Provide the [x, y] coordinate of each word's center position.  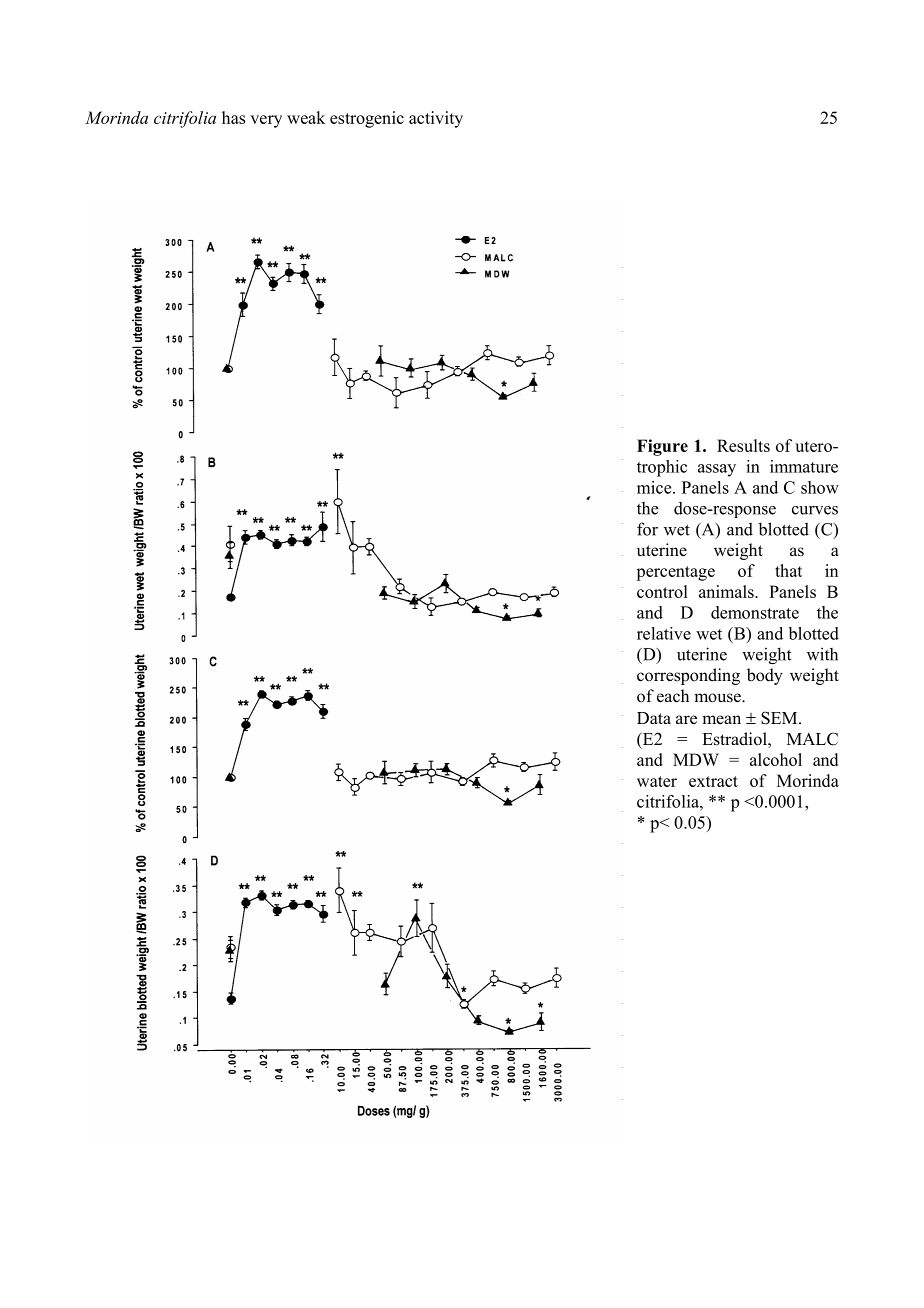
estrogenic [367, 119]
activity [436, 119]
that [788, 570]
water [657, 781]
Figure [662, 447]
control [662, 591]
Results [743, 445]
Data [654, 718]
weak [306, 117]
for [647, 529]
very [266, 121]
